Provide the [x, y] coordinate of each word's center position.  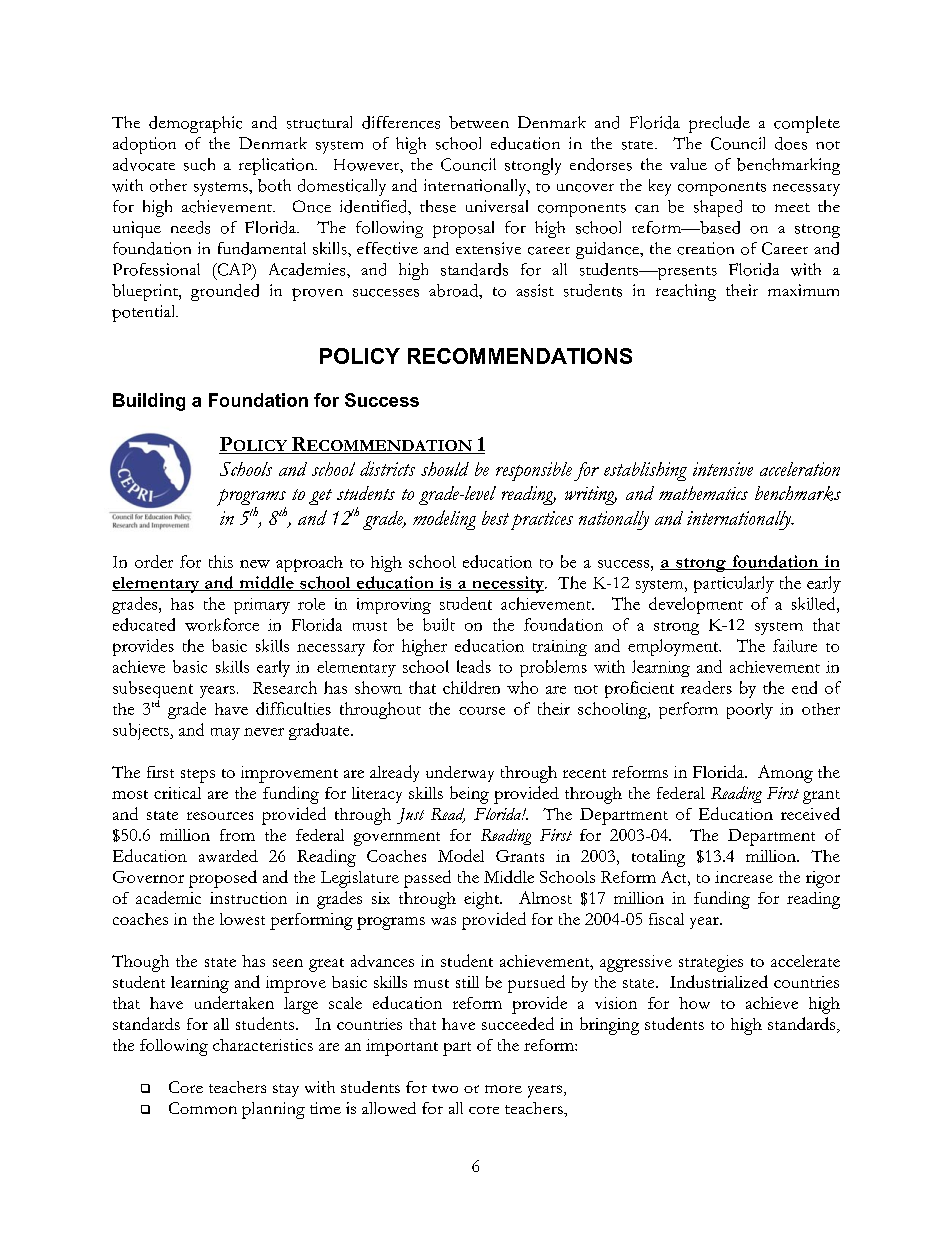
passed [427, 879]
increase [744, 877]
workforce [222, 624]
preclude [719, 124]
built [439, 624]
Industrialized [719, 981]
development [696, 605]
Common [203, 1108]
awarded [228, 856]
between [479, 122]
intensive [723, 469]
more [503, 1089]
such [199, 164]
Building [149, 402]
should [445, 469]
